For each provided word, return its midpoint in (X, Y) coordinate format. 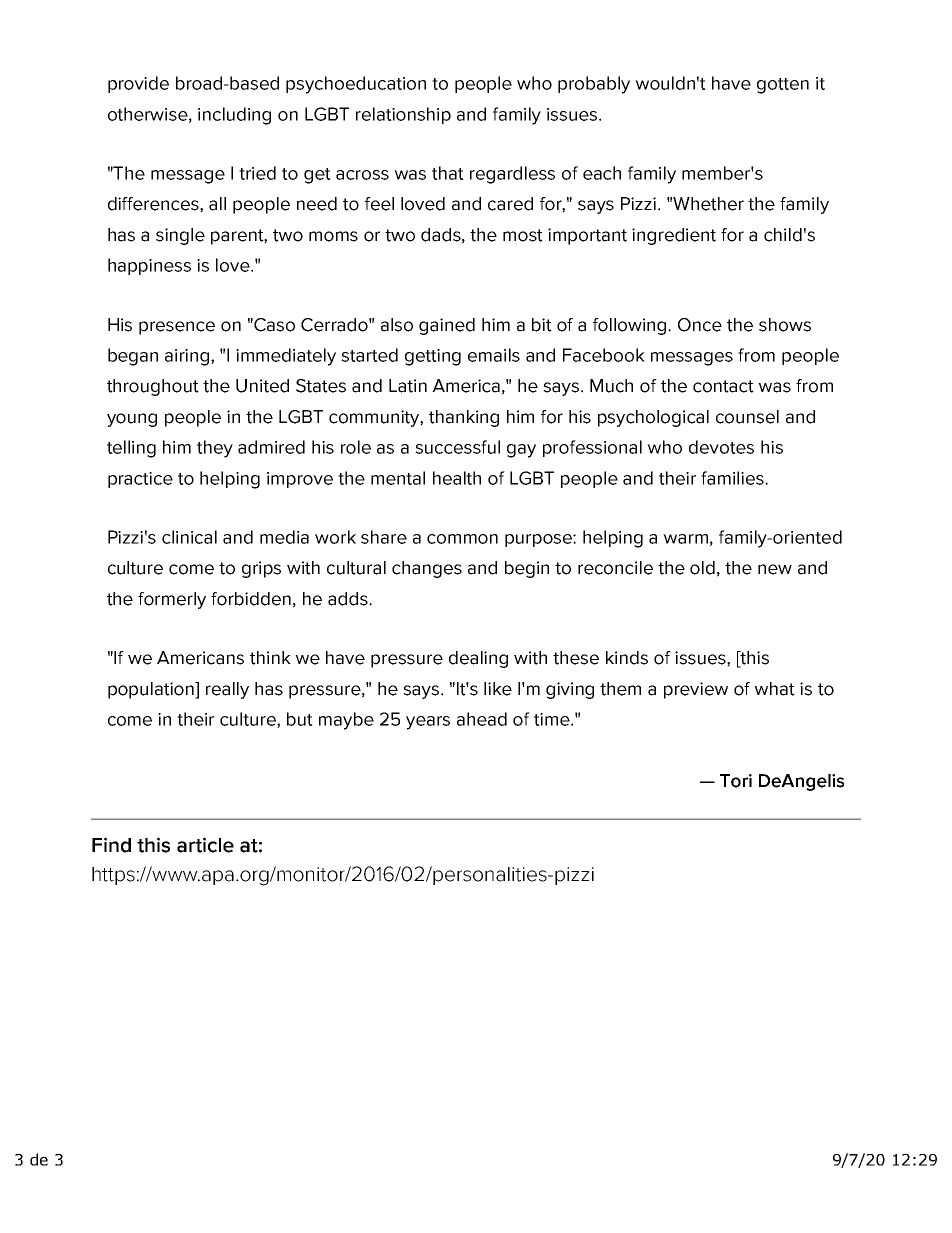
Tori (736, 781)
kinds (627, 658)
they (215, 449)
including (234, 116)
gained (447, 326)
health (457, 478)
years (428, 723)
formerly (172, 600)
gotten (783, 86)
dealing (478, 659)
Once (700, 325)
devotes (721, 447)
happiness (149, 266)
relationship (403, 115)
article (205, 845)
